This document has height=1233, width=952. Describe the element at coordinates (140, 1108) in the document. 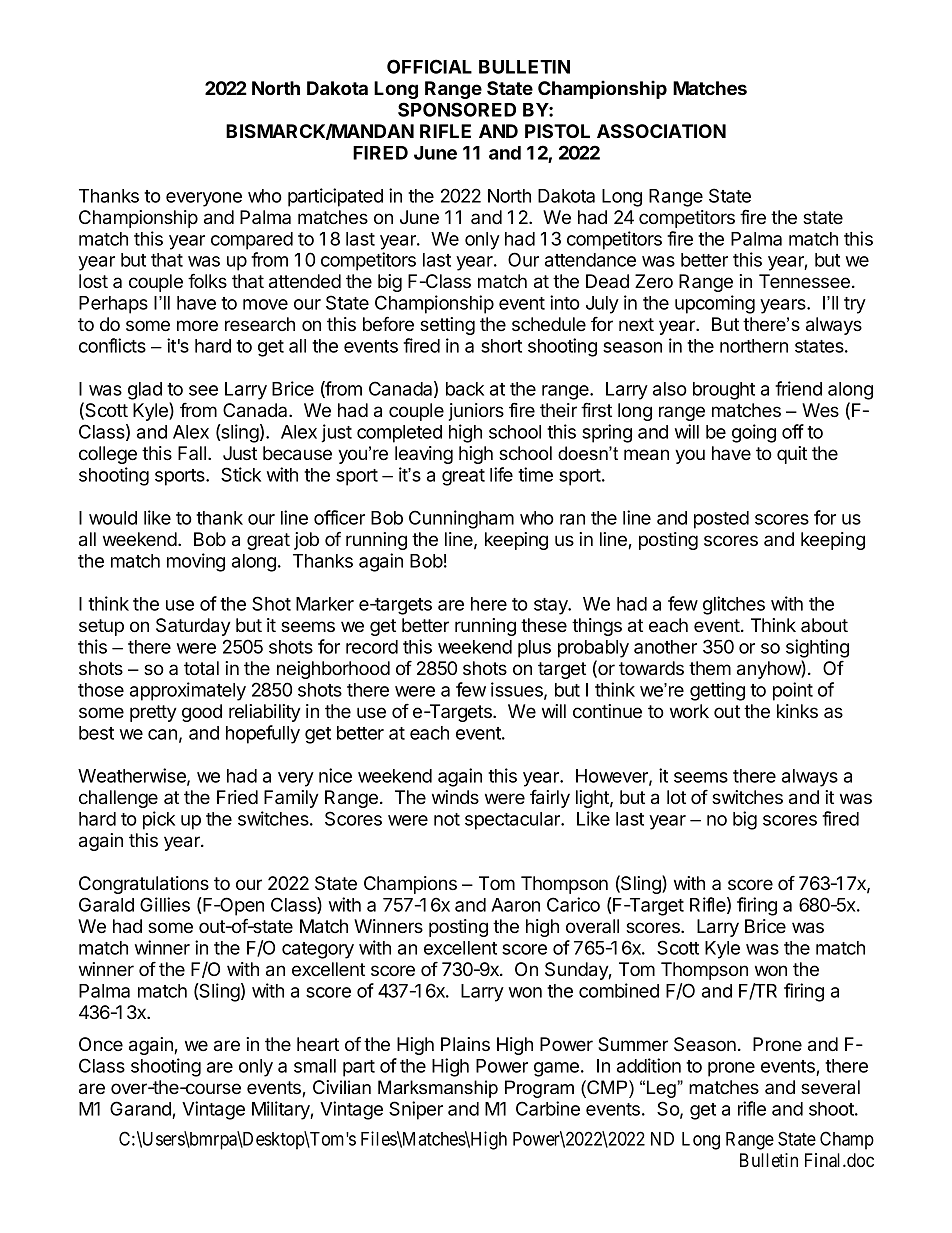

I see `Garand` at that location.
